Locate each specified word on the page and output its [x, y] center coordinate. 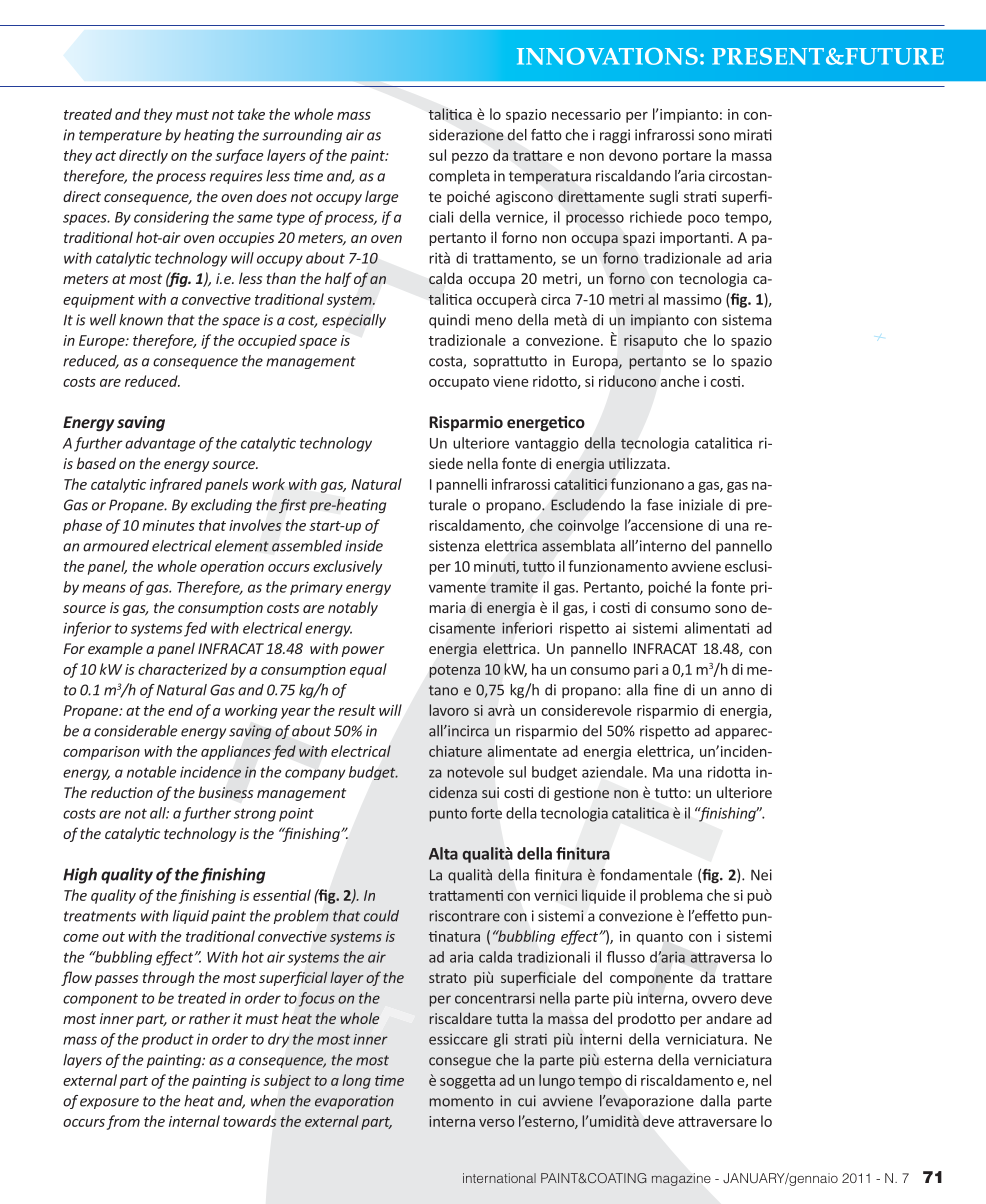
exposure [109, 1103]
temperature [120, 136]
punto [448, 815]
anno [739, 691]
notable [152, 772]
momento [461, 1101]
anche [680, 381]
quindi [449, 321]
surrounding [302, 136]
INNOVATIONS [607, 56]
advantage [160, 444]
